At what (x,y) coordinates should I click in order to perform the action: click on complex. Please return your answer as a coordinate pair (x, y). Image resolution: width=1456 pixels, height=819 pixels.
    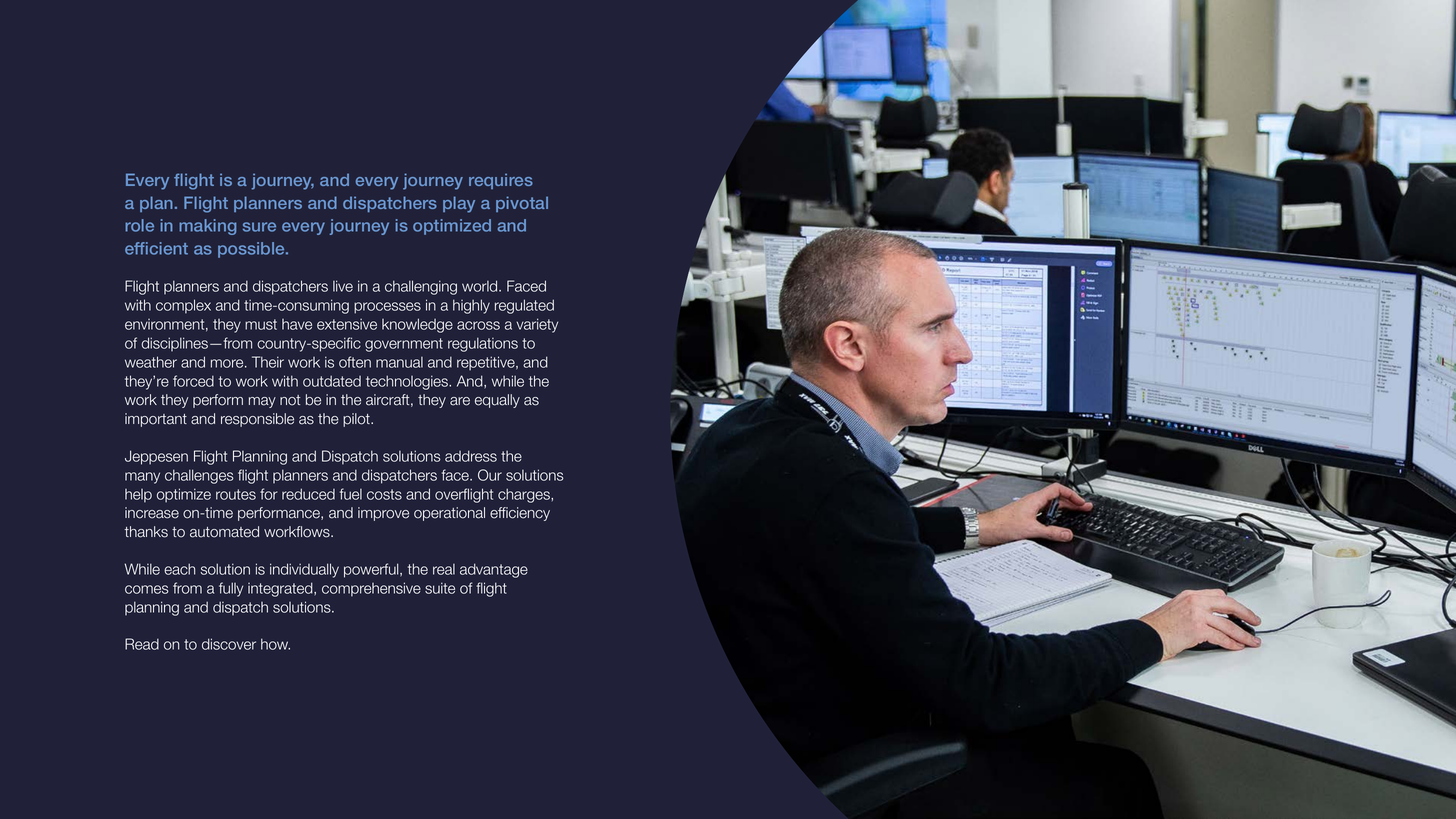
    Looking at the image, I should click on (183, 306).
